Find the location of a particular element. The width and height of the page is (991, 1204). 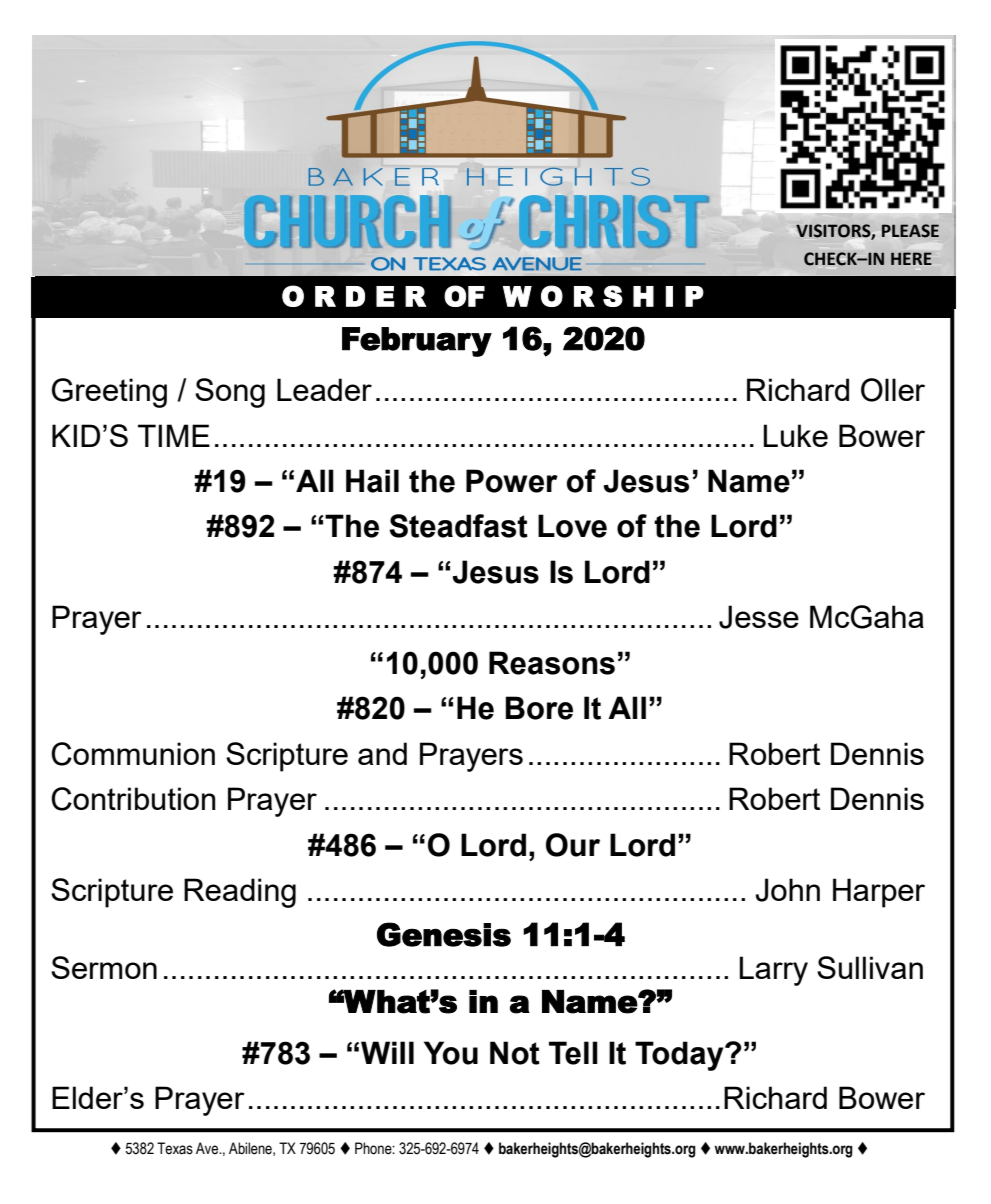

Today is located at coordinates (680, 1056).
